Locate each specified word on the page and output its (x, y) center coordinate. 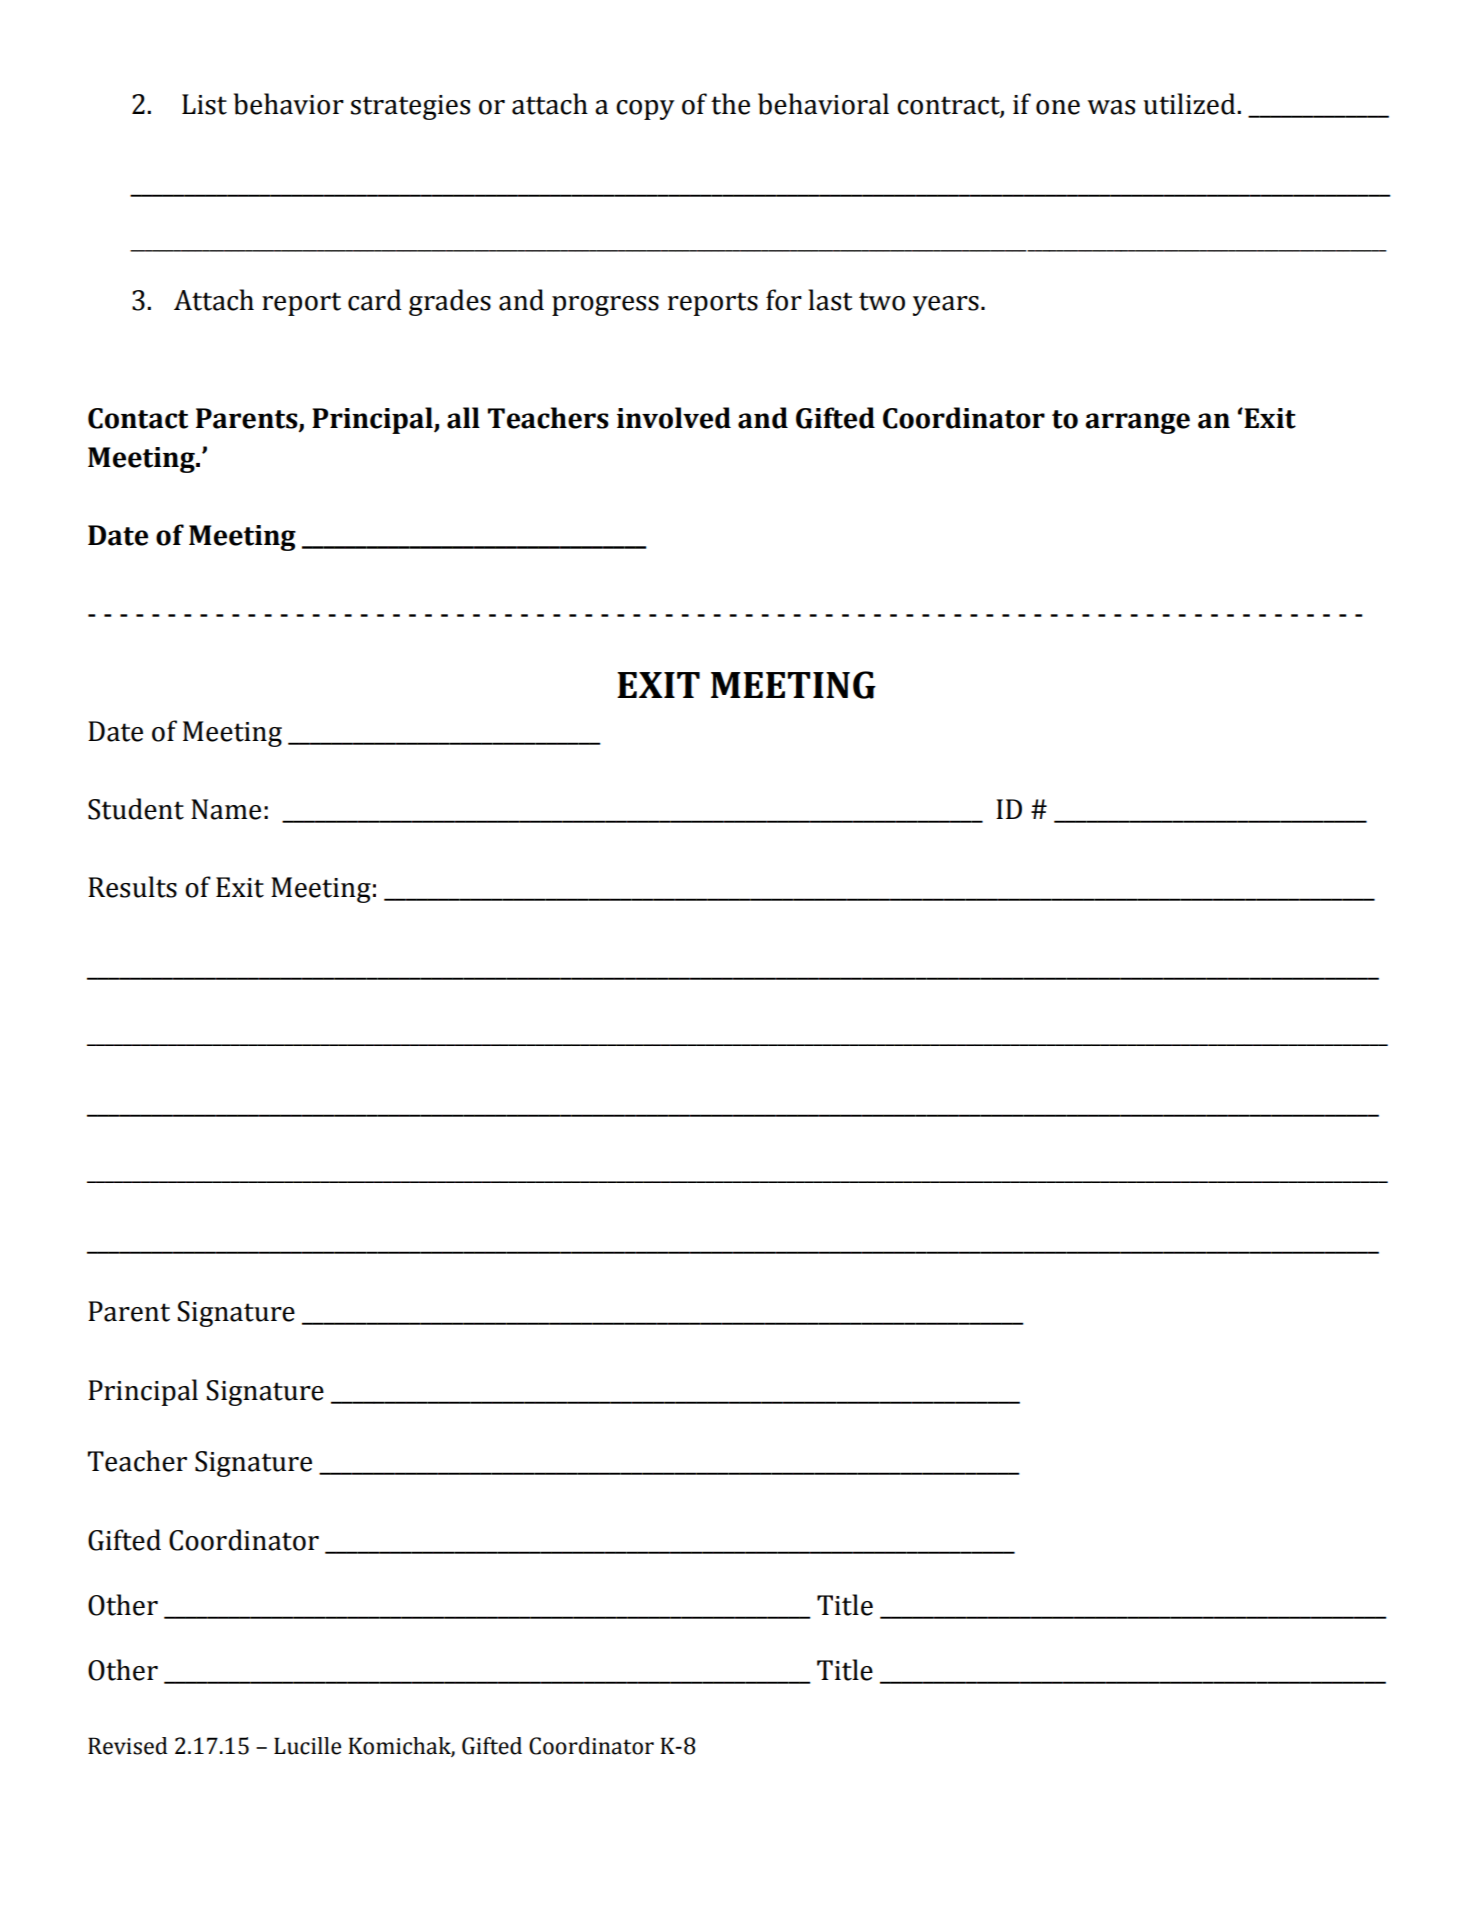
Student (136, 809)
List (204, 104)
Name (226, 809)
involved (674, 418)
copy (645, 110)
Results (132, 887)
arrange (1137, 423)
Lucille (307, 1746)
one (1058, 107)
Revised (128, 1746)
